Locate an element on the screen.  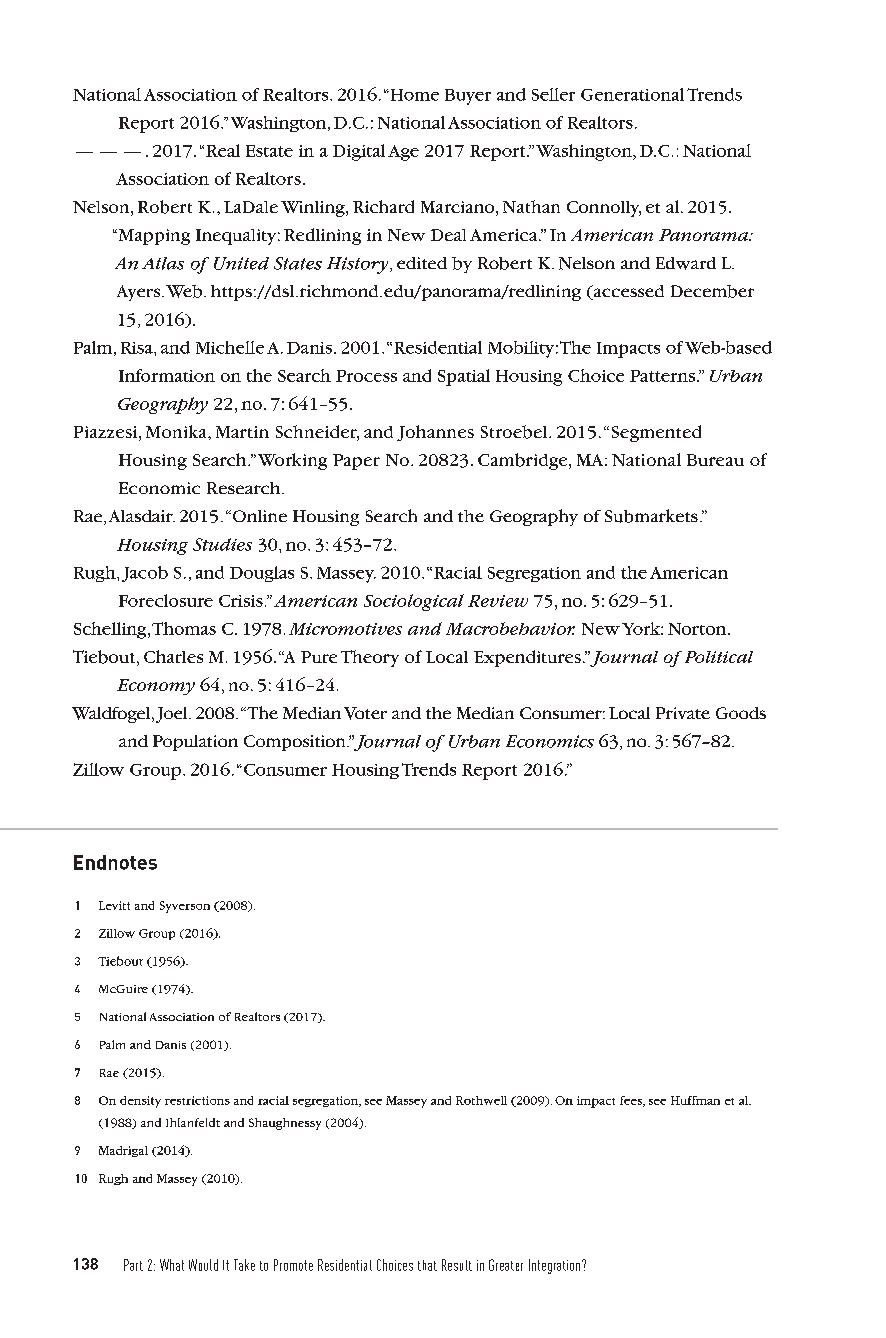
Generational is located at coordinates (632, 94).
